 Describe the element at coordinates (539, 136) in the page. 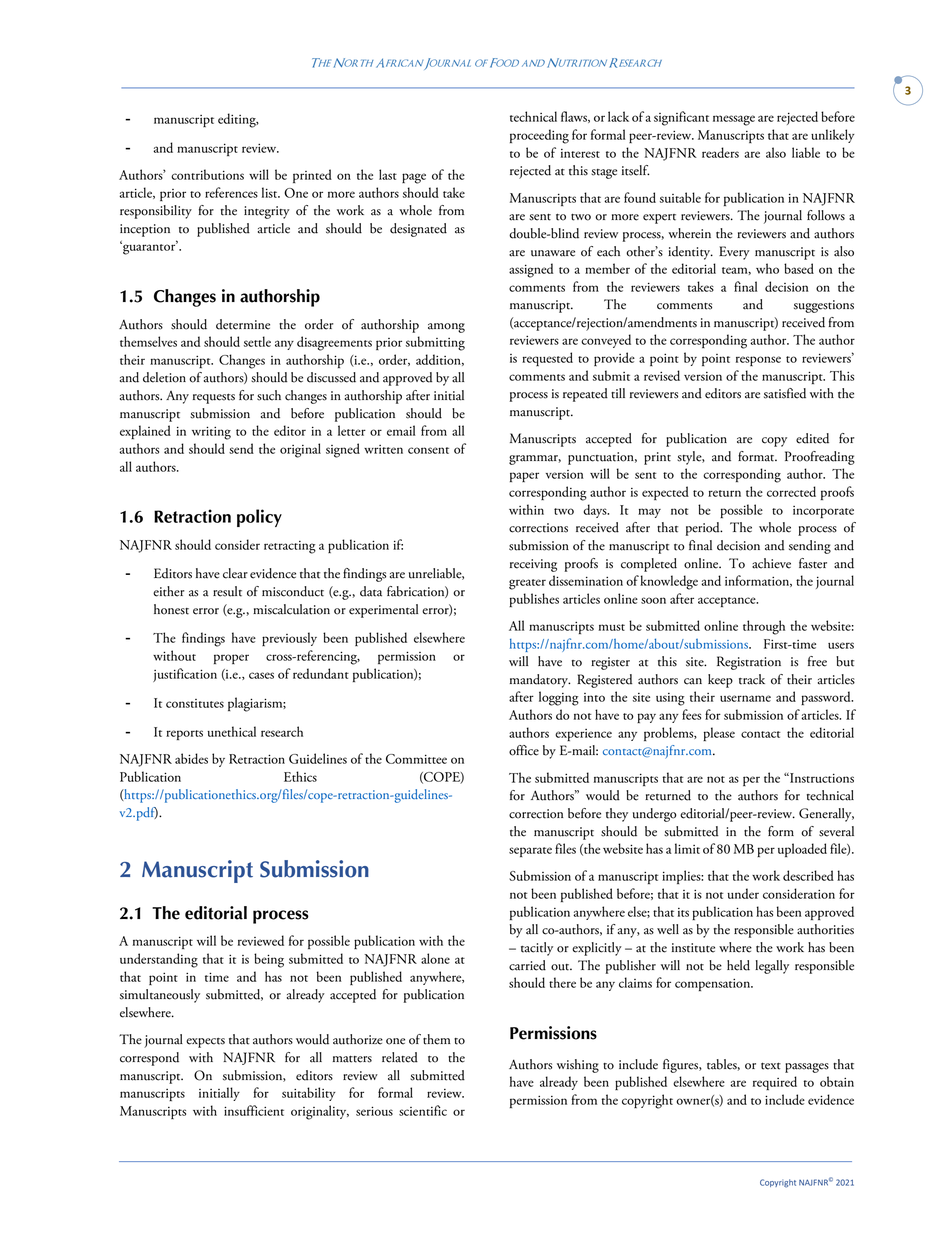

I see `proceeding` at that location.
